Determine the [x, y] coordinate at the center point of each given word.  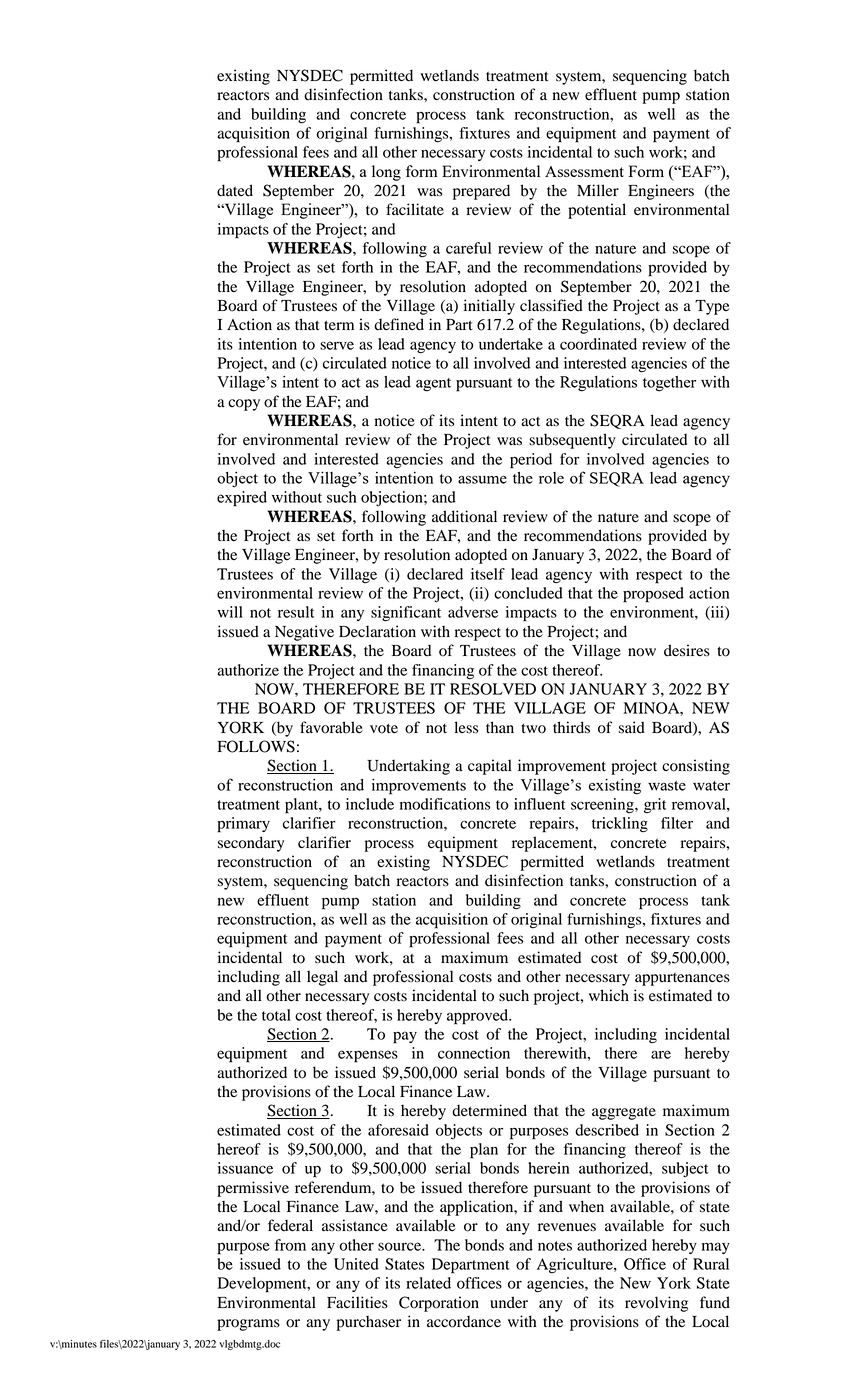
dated [235, 190]
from [290, 1245]
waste [667, 786]
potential [597, 211]
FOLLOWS [256, 746]
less [466, 727]
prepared [481, 192]
